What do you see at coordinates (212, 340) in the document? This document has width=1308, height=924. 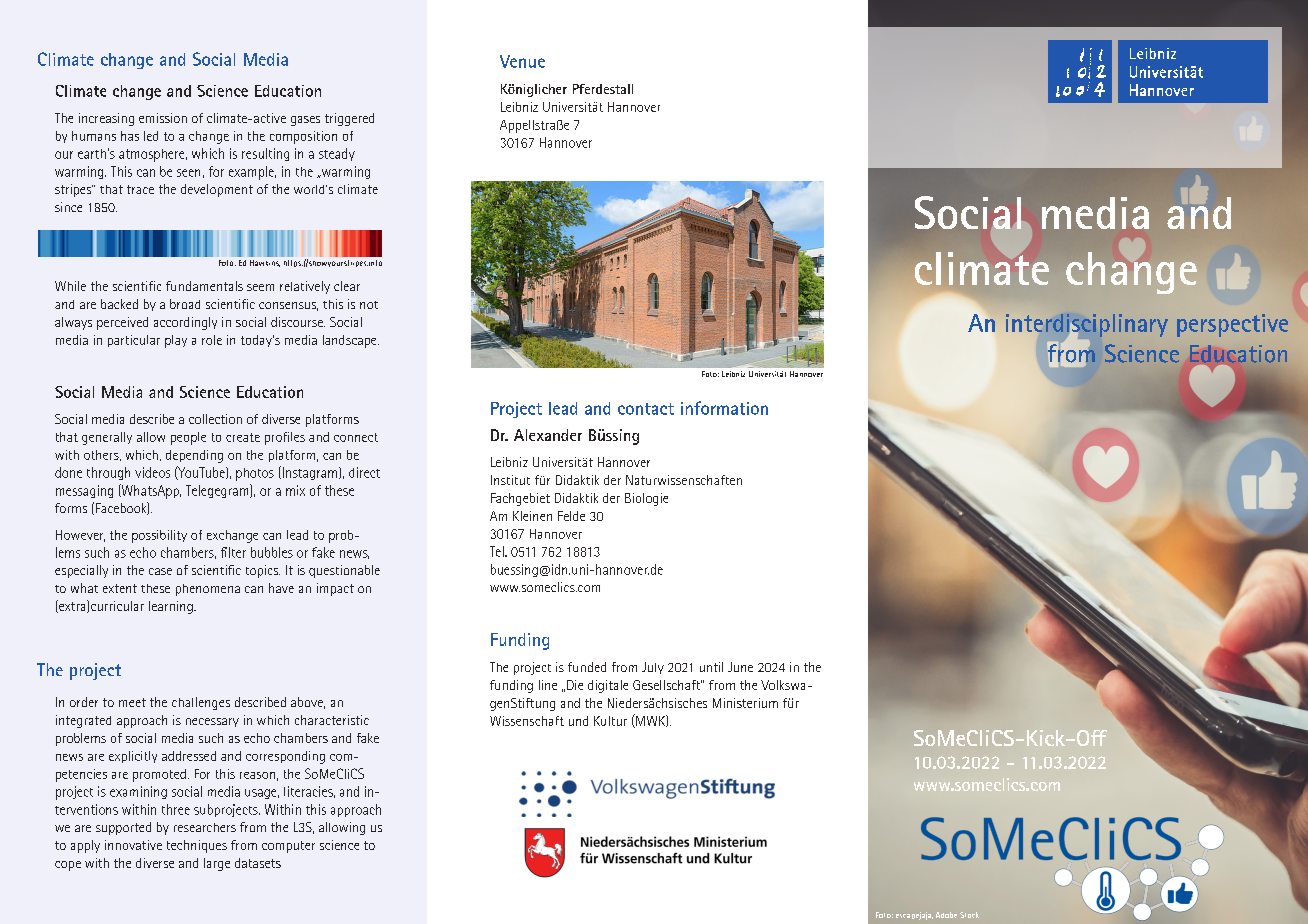 I see `role` at bounding box center [212, 340].
